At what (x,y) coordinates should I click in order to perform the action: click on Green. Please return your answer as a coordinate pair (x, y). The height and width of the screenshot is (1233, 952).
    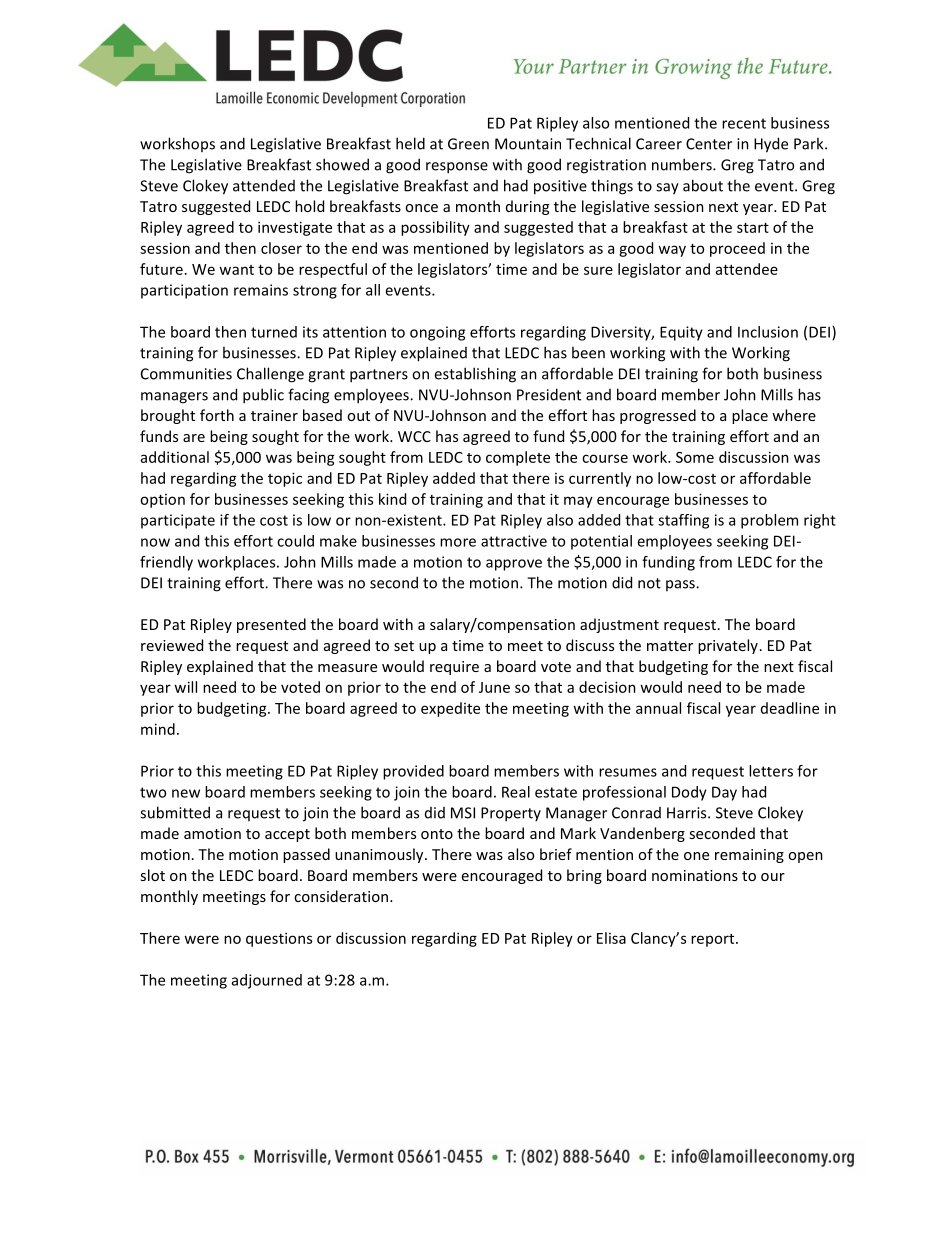
    Looking at the image, I should click on (468, 144).
